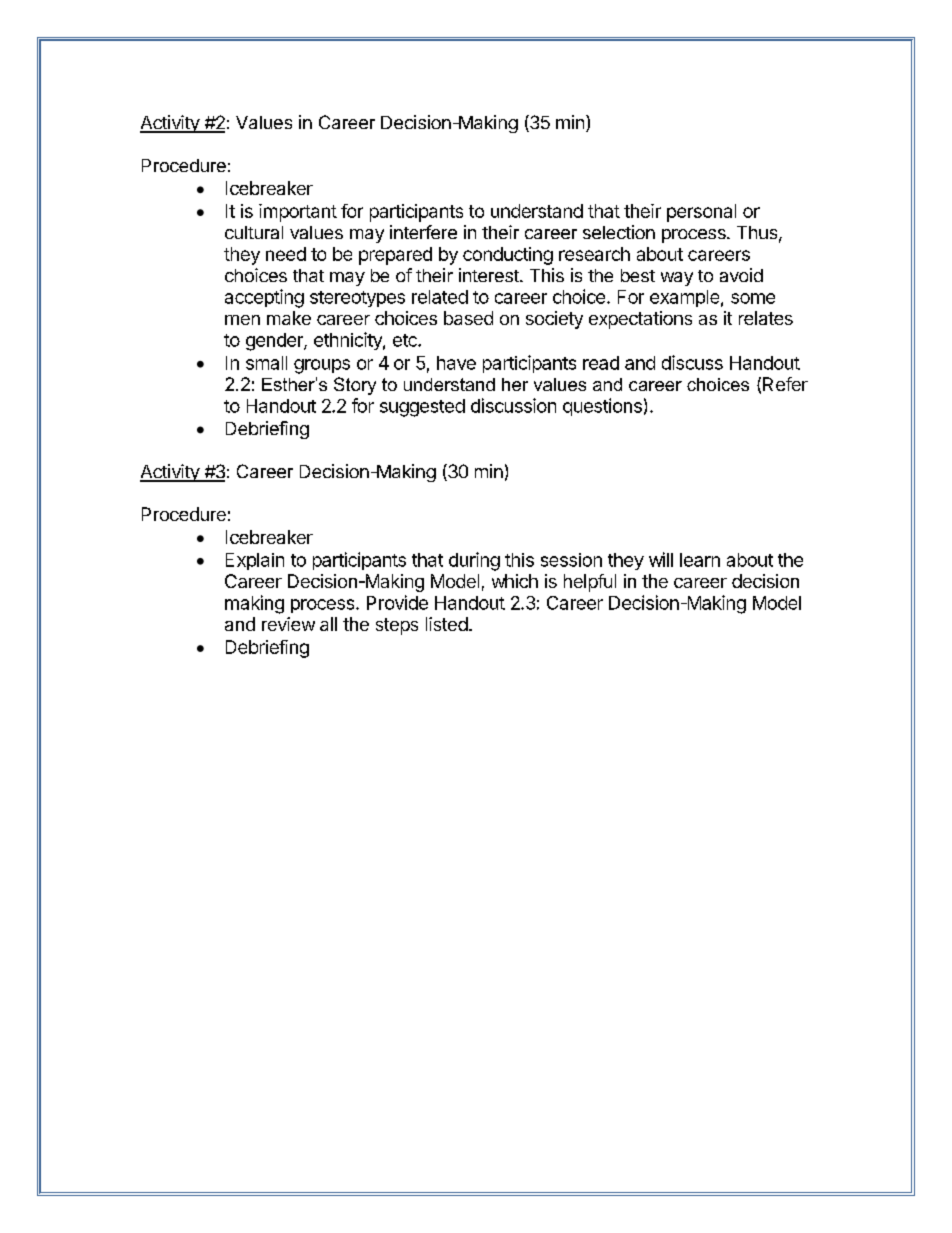 This screenshot has width=952, height=1233. I want to click on during, so click(474, 561).
